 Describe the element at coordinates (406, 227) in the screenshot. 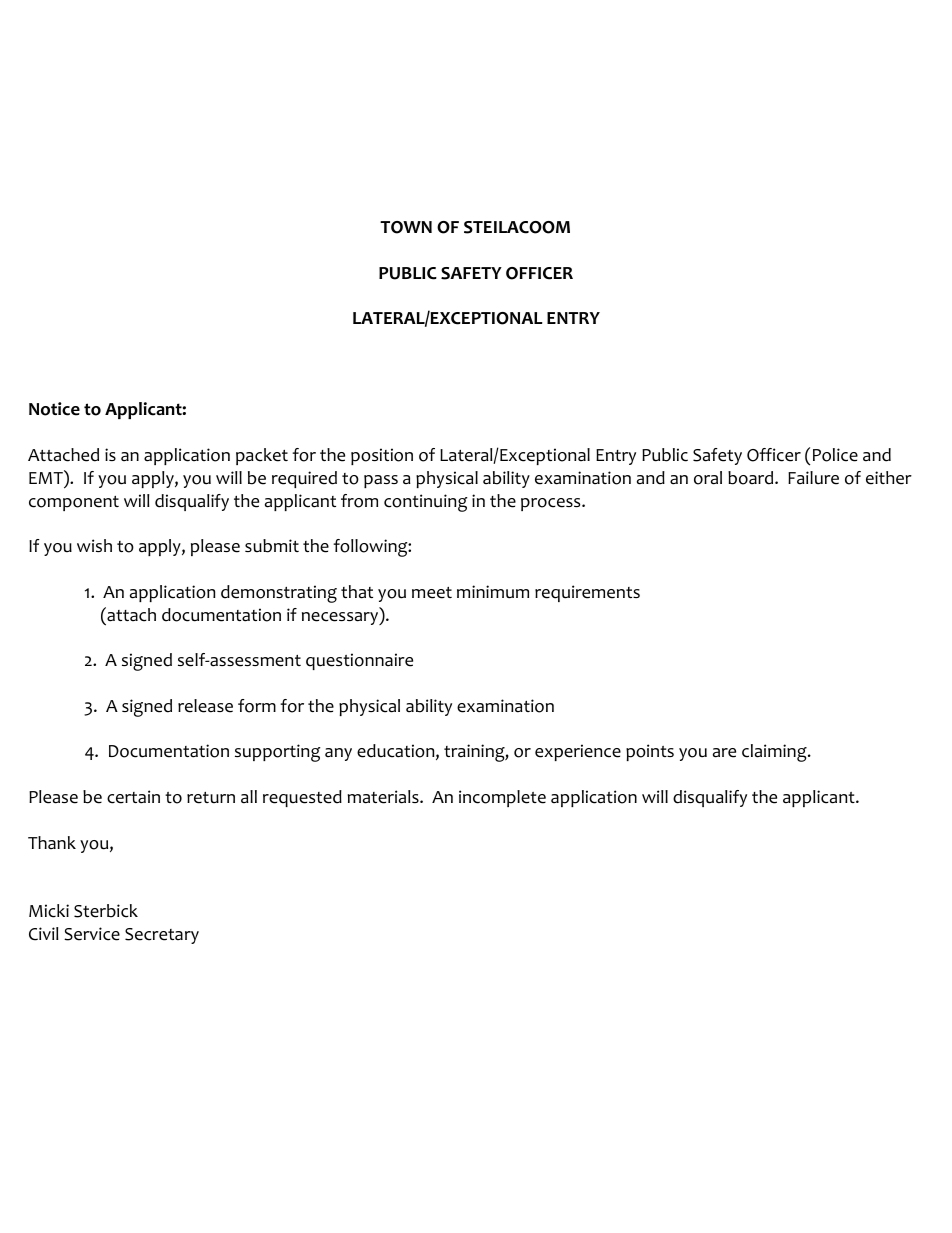

I see `TOWN` at that location.
